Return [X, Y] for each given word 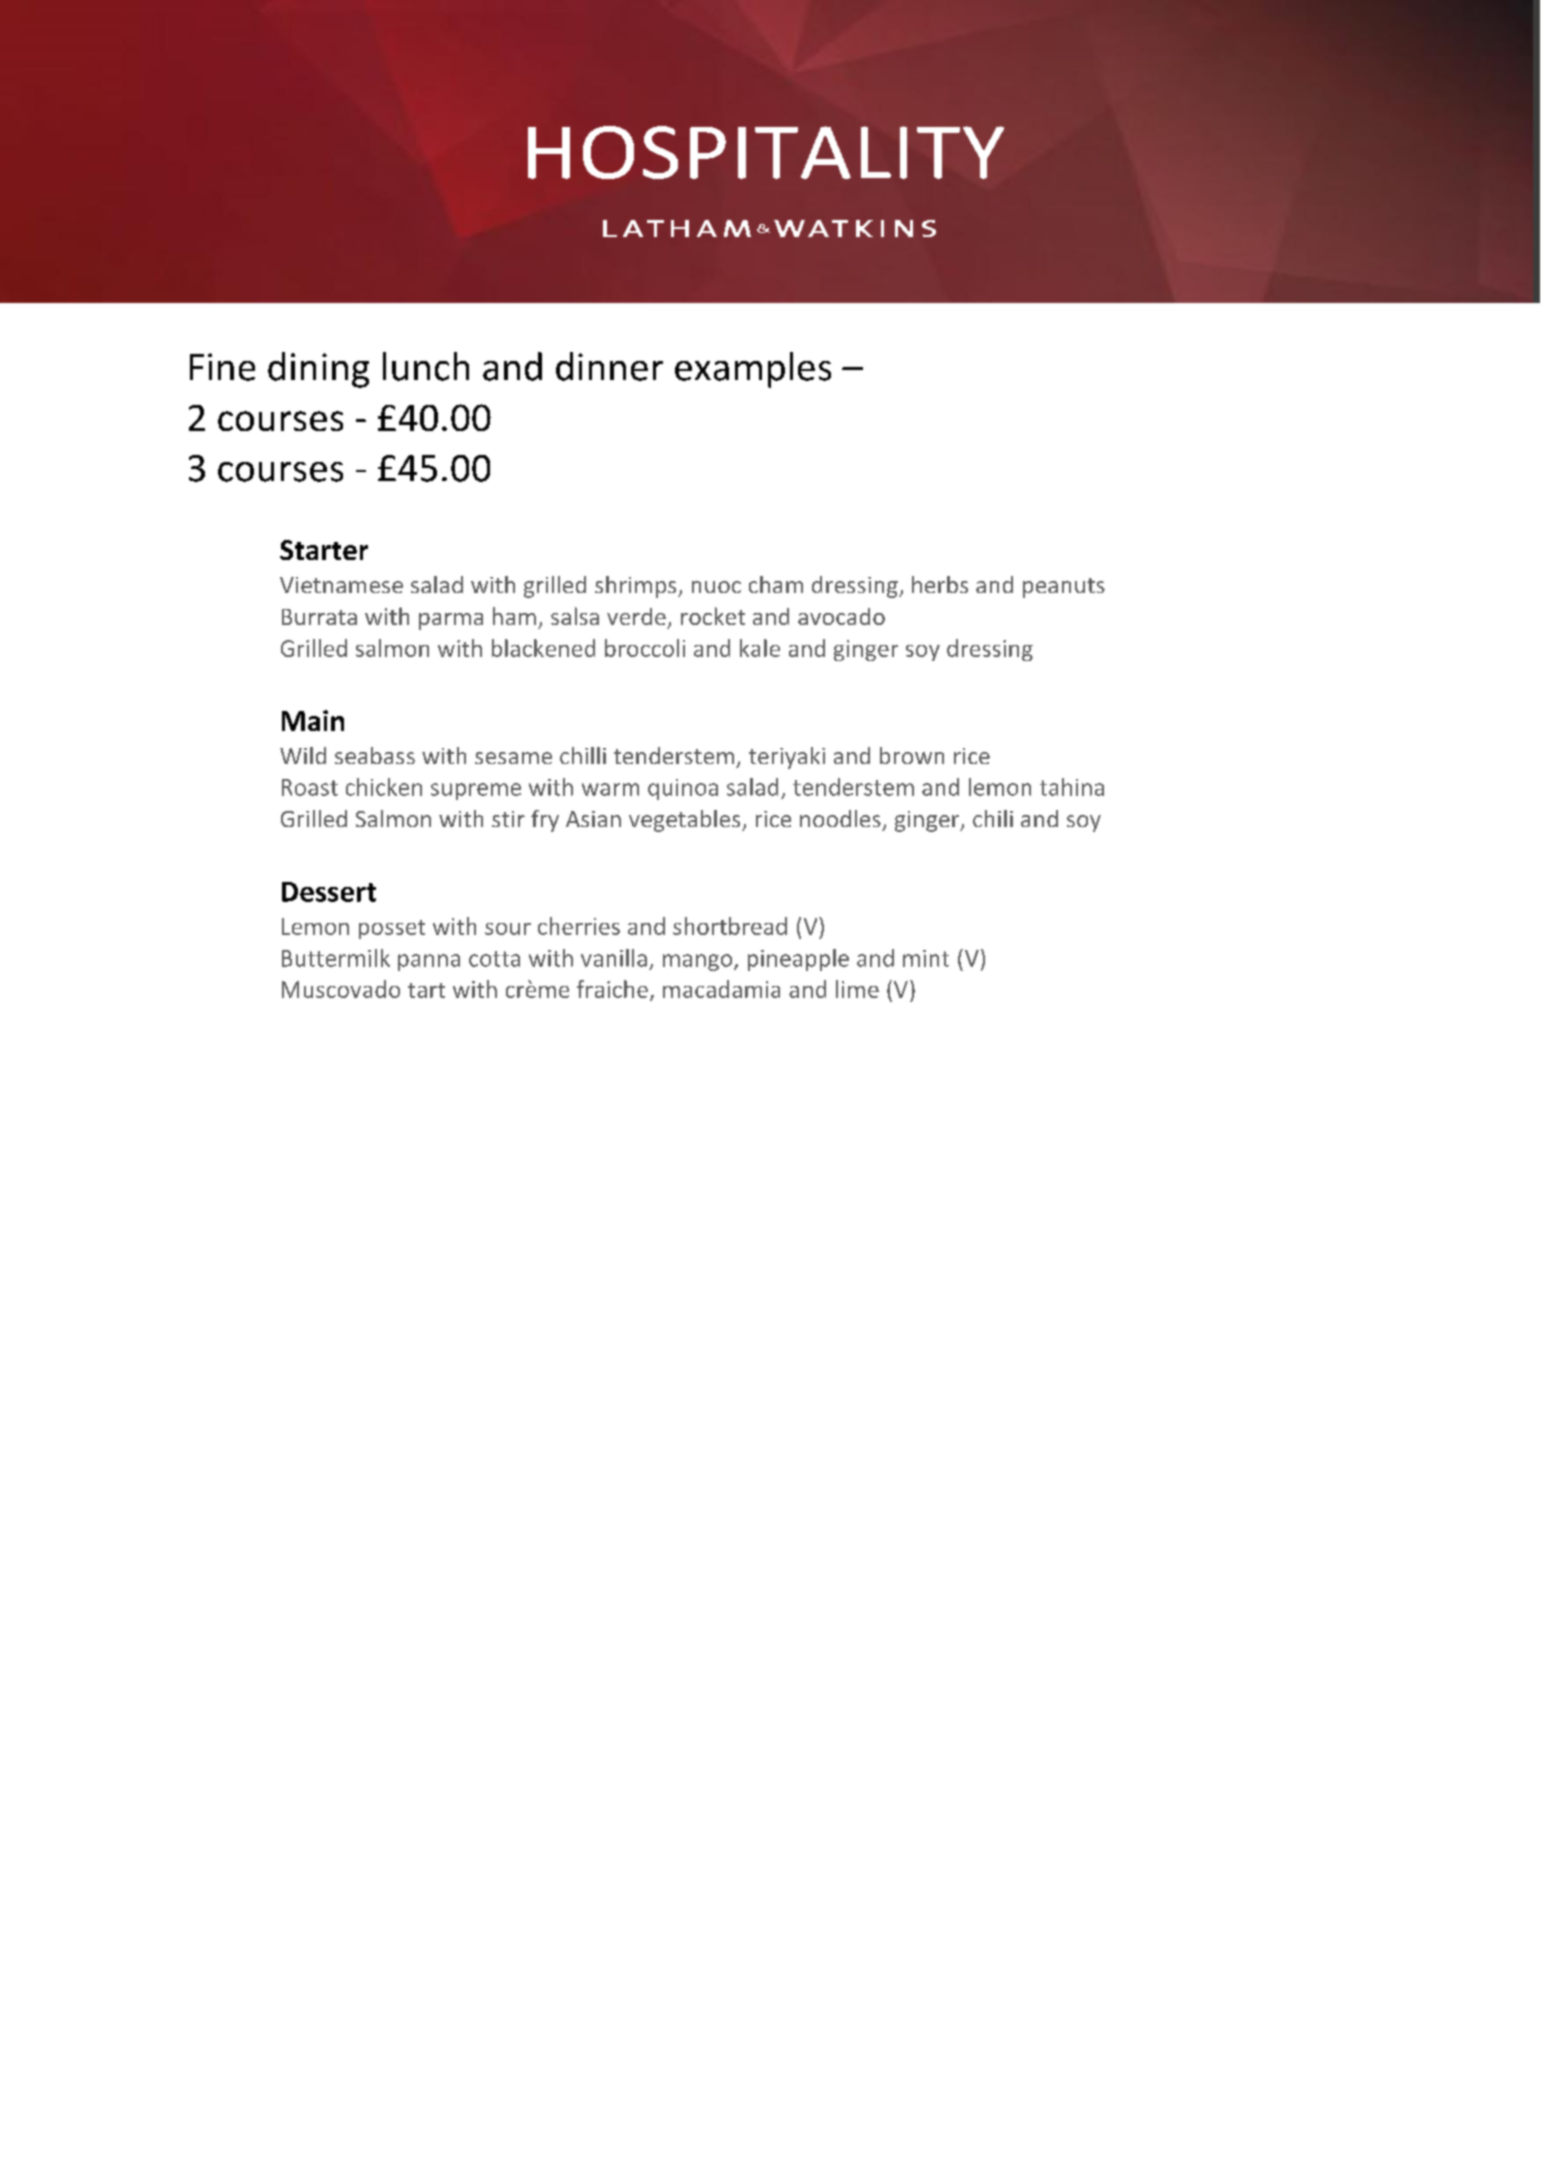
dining [318, 370]
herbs [940, 584]
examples [753, 370]
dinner [609, 366]
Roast [310, 787]
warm [610, 789]
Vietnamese [341, 585]
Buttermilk [336, 958]
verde [636, 616]
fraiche [612, 989]
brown [912, 755]
